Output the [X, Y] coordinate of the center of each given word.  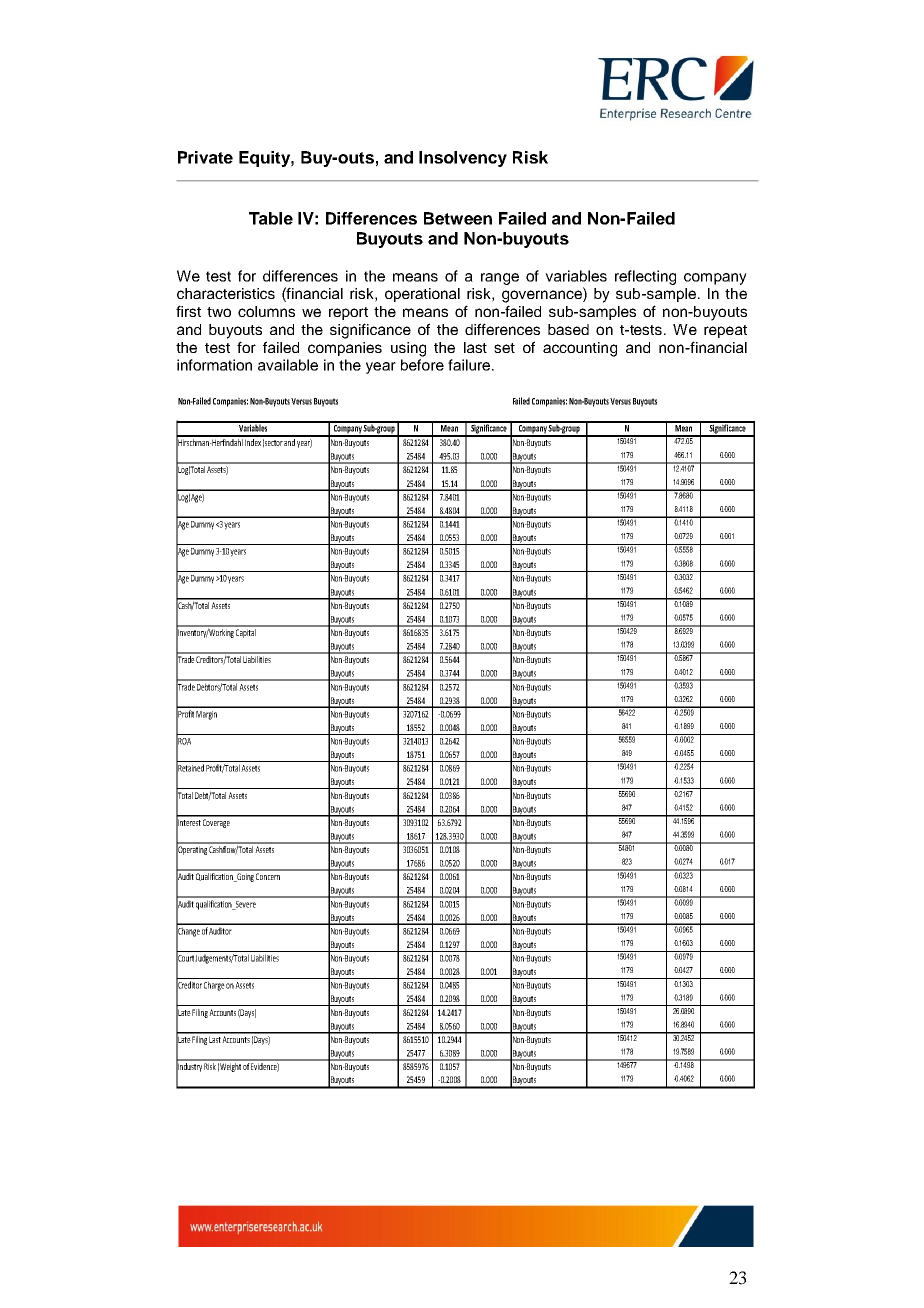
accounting [580, 349]
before [422, 365]
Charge [214, 986]
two [219, 312]
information [214, 365]
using [408, 349]
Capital [246, 632]
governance [543, 295]
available [288, 365]
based [568, 329]
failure [469, 365]
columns [266, 311]
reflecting [645, 277]
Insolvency [463, 159]
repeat [725, 331]
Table [271, 218]
